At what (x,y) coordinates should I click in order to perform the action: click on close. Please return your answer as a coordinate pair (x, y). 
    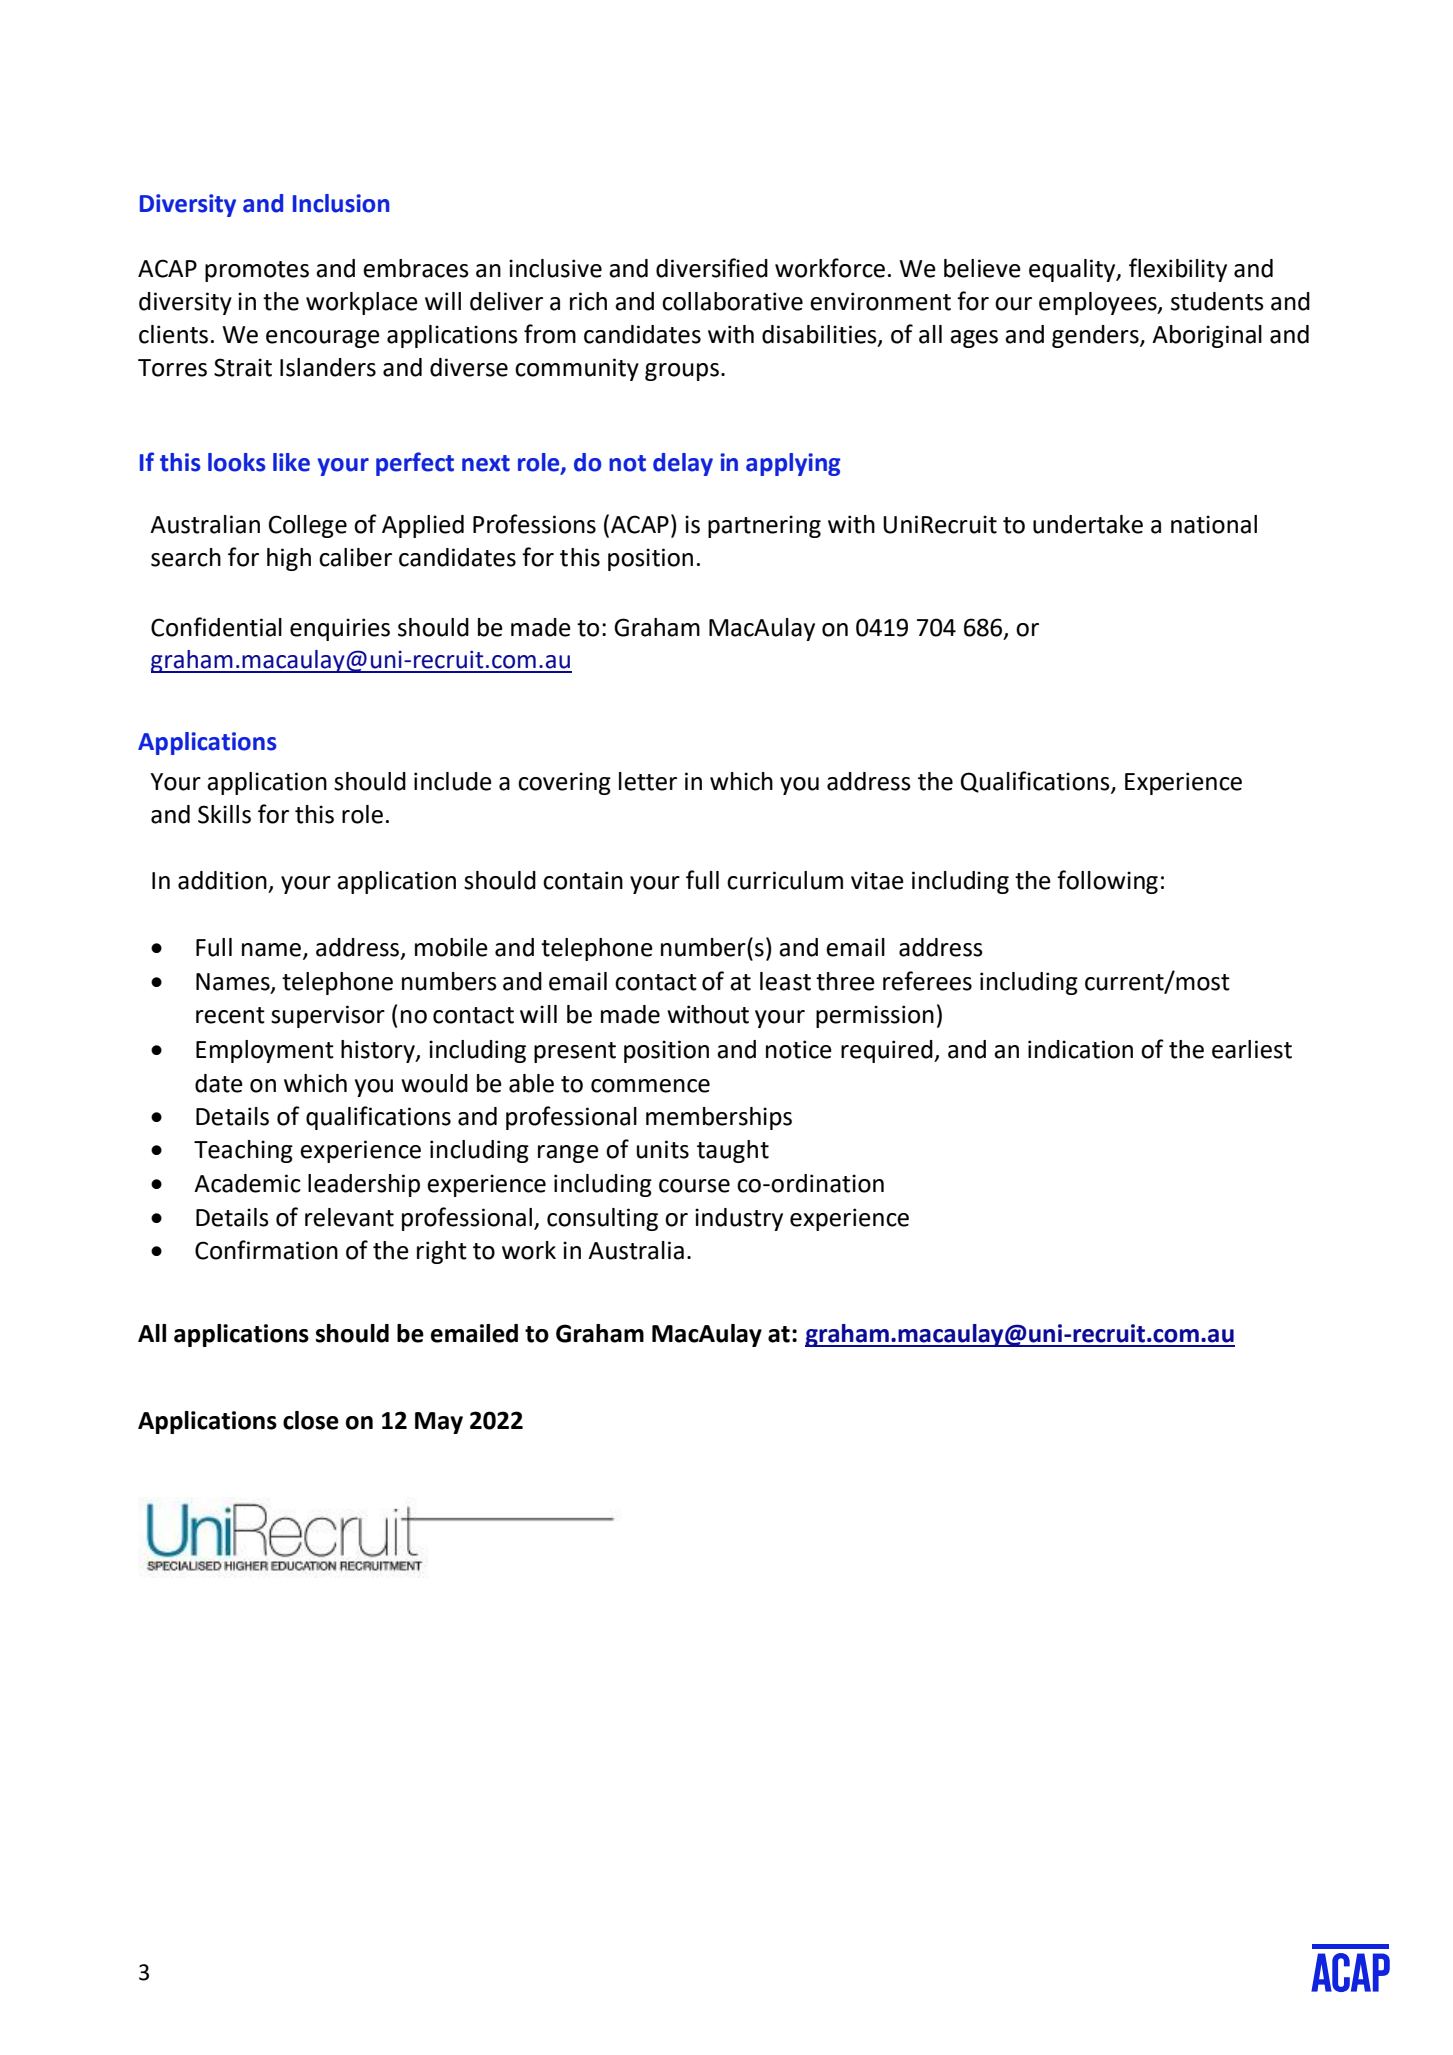
    Looking at the image, I should click on (311, 1420).
